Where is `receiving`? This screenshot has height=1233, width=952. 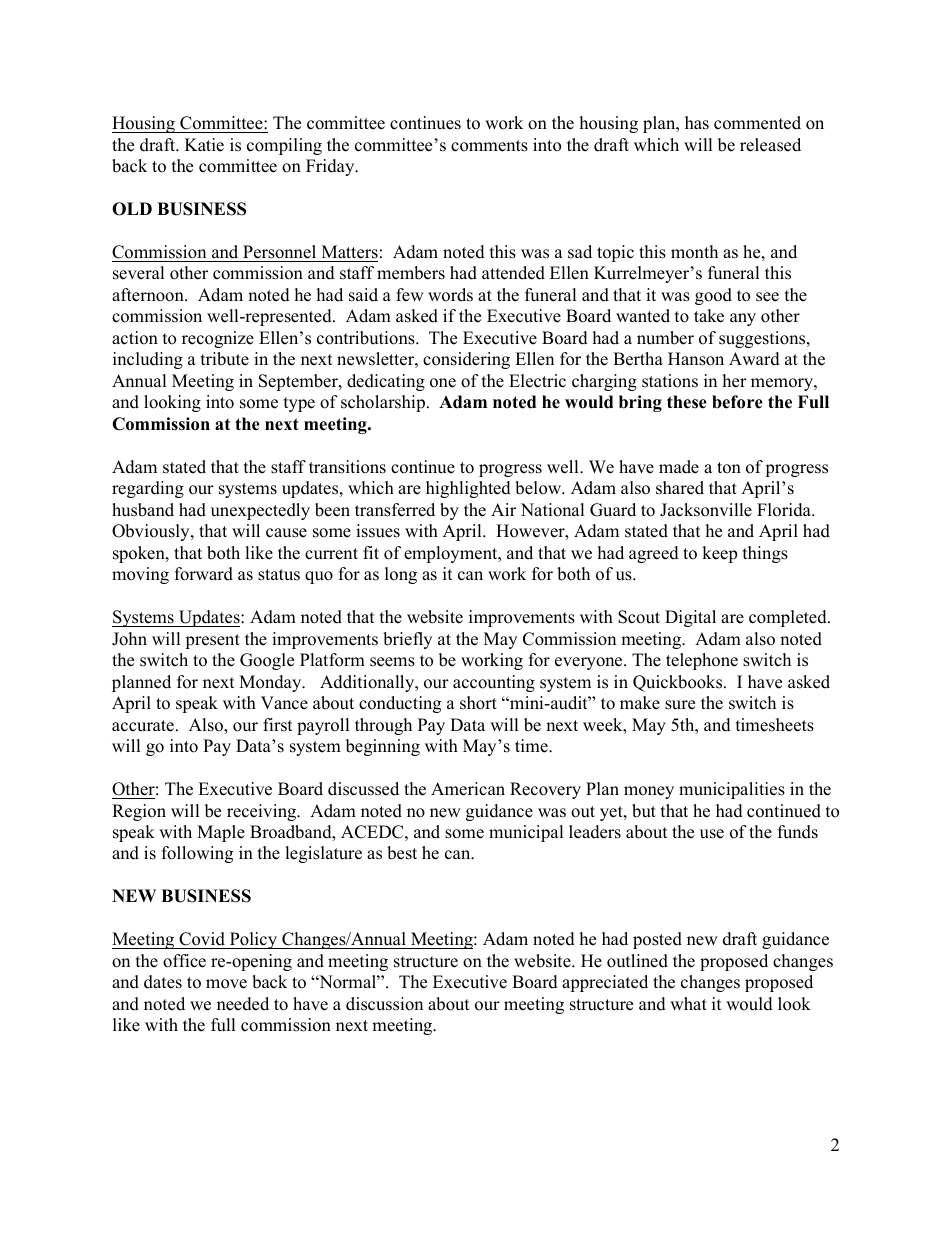 receiving is located at coordinates (263, 812).
